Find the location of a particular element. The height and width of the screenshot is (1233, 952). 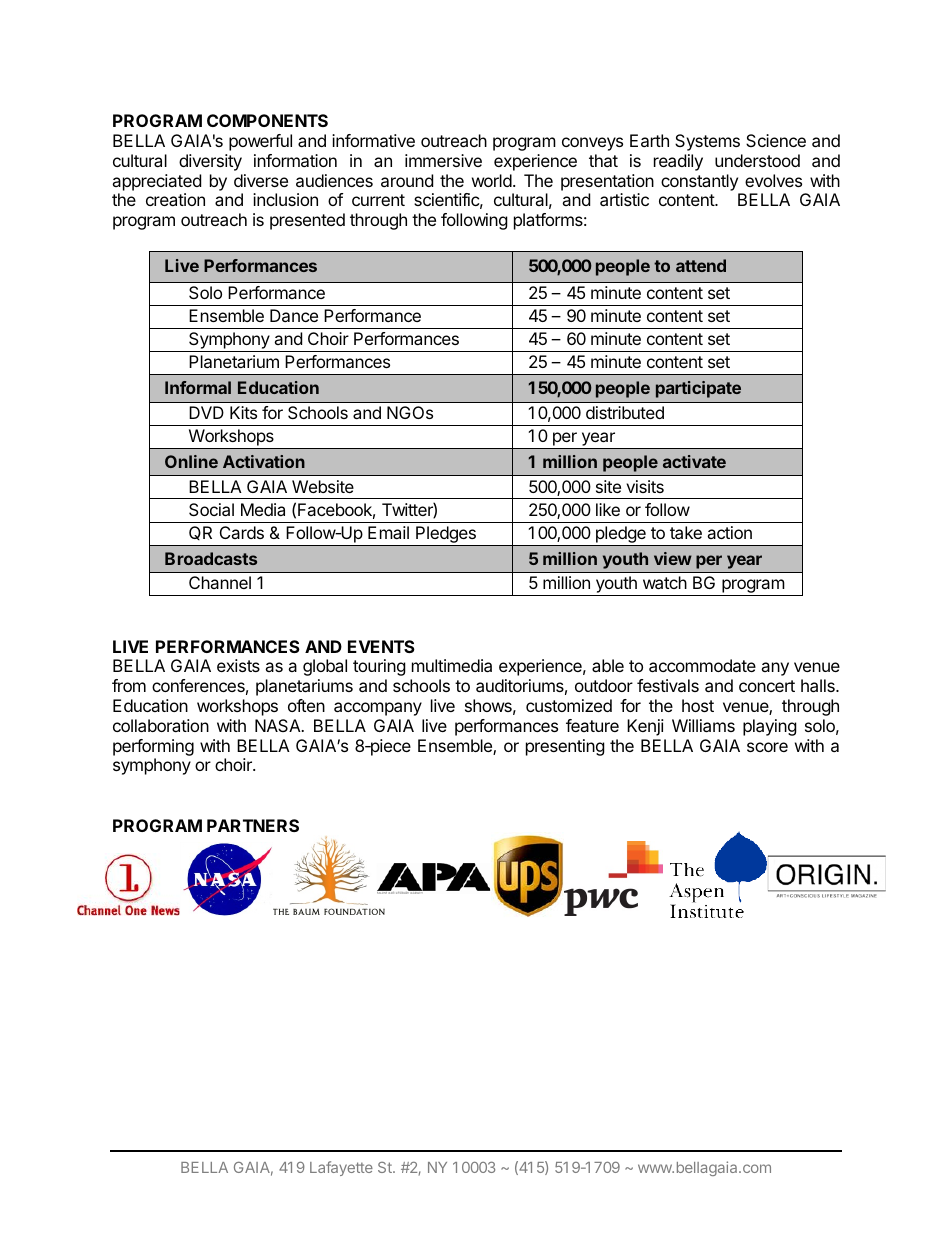

diversity is located at coordinates (210, 162).
